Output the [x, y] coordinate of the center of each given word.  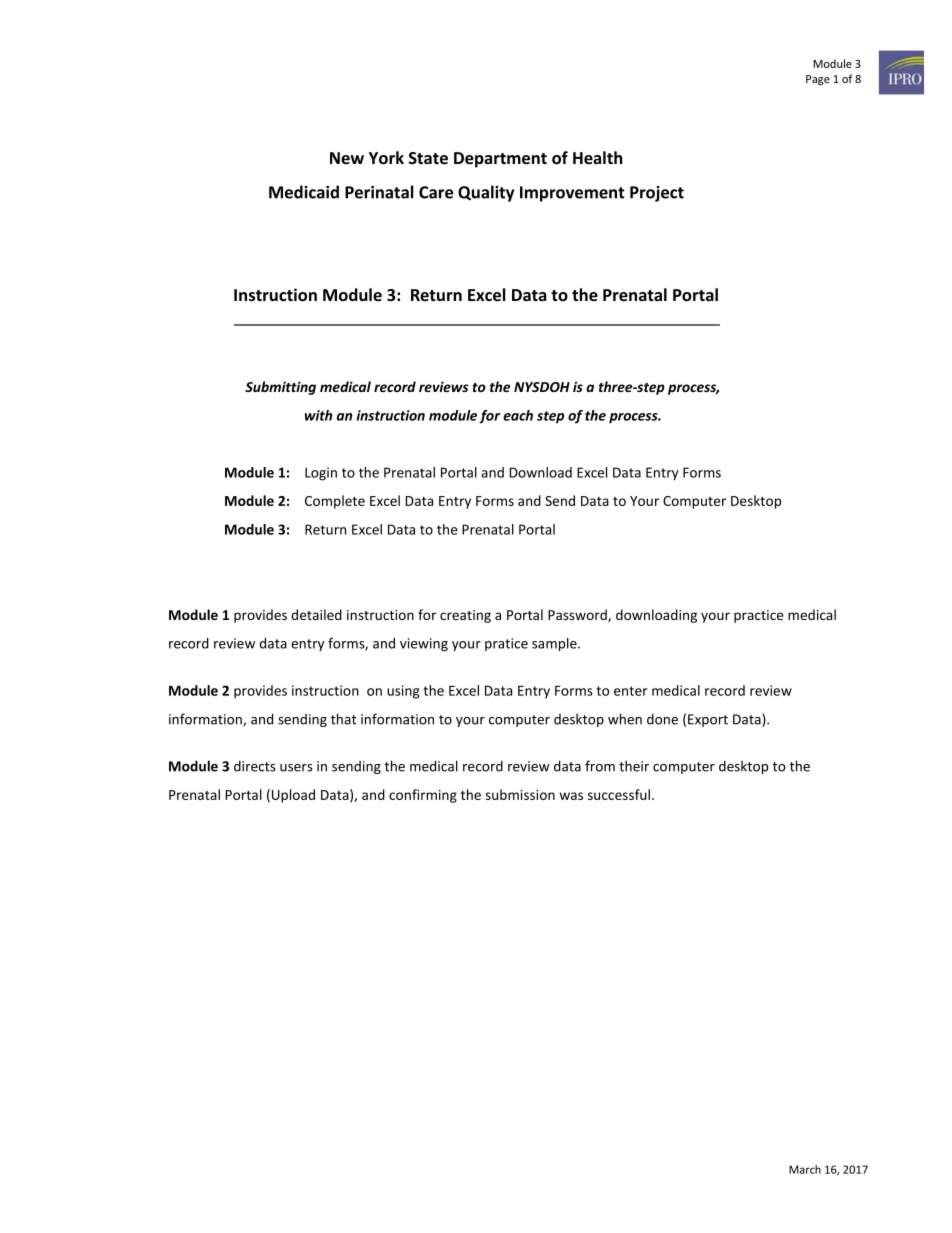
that [343, 719]
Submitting [280, 388]
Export [708, 720]
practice [758, 616]
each [518, 415]
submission [520, 794]
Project [657, 194]
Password [578, 615]
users [296, 768]
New [347, 158]
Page [818, 80]
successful [619, 794]
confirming [423, 796]
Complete [335, 502]
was [571, 796]
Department [500, 160]
